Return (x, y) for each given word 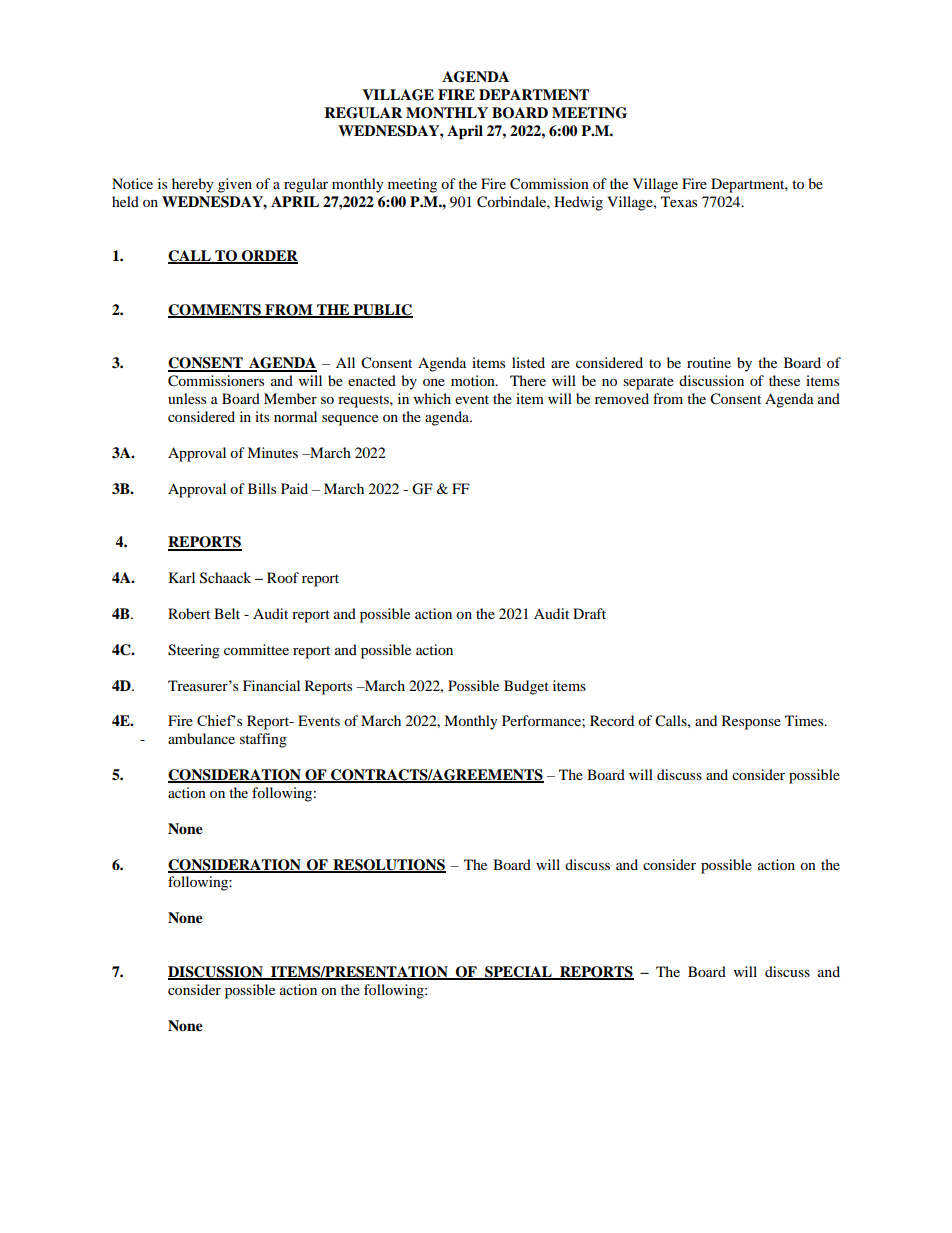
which (432, 398)
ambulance (201, 738)
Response (751, 722)
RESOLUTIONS (388, 865)
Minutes (272, 452)
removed (622, 398)
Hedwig (578, 203)
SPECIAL (518, 973)
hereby (193, 185)
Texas (679, 201)
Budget (526, 687)
